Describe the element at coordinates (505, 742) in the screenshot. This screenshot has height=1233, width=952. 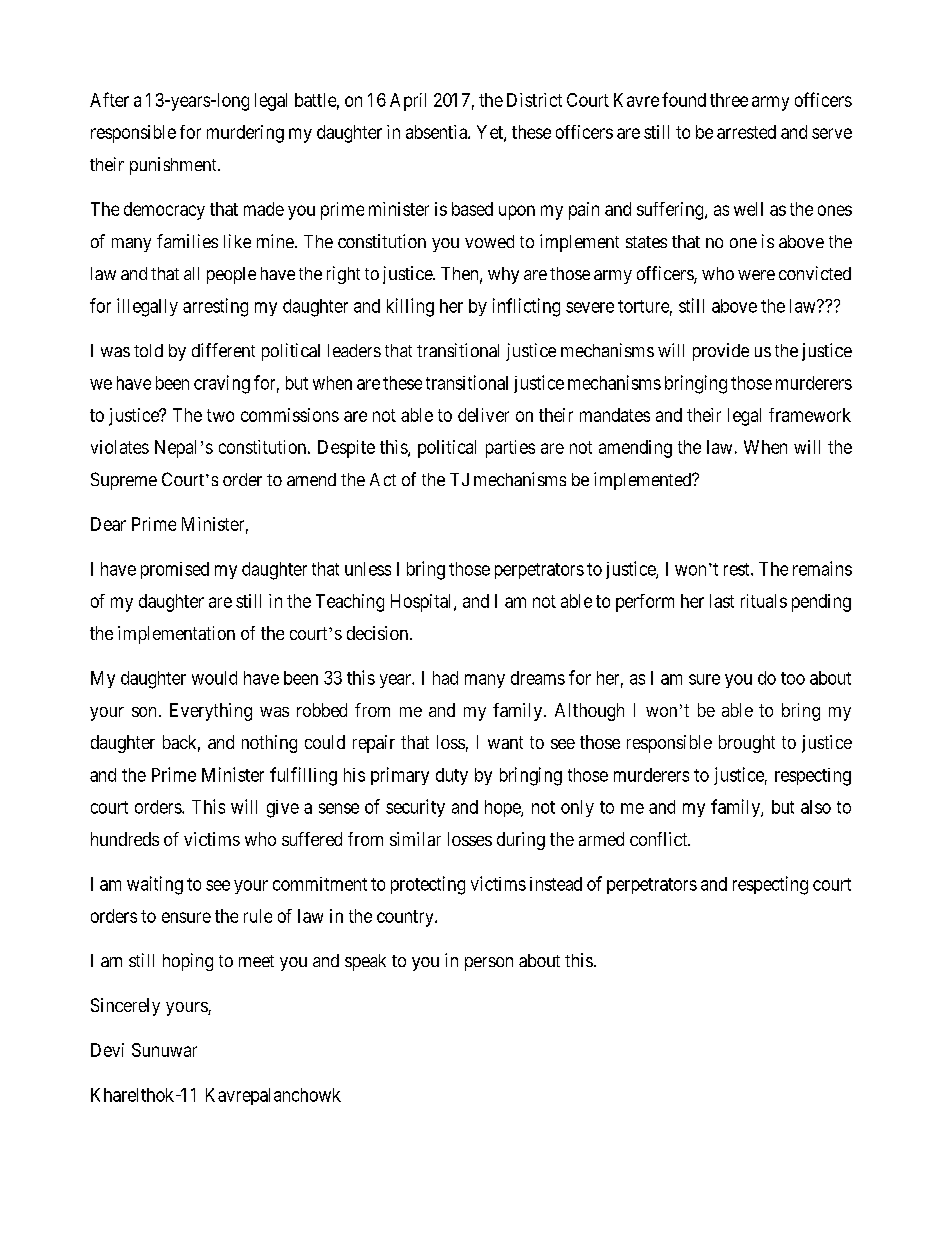
I see `want` at that location.
